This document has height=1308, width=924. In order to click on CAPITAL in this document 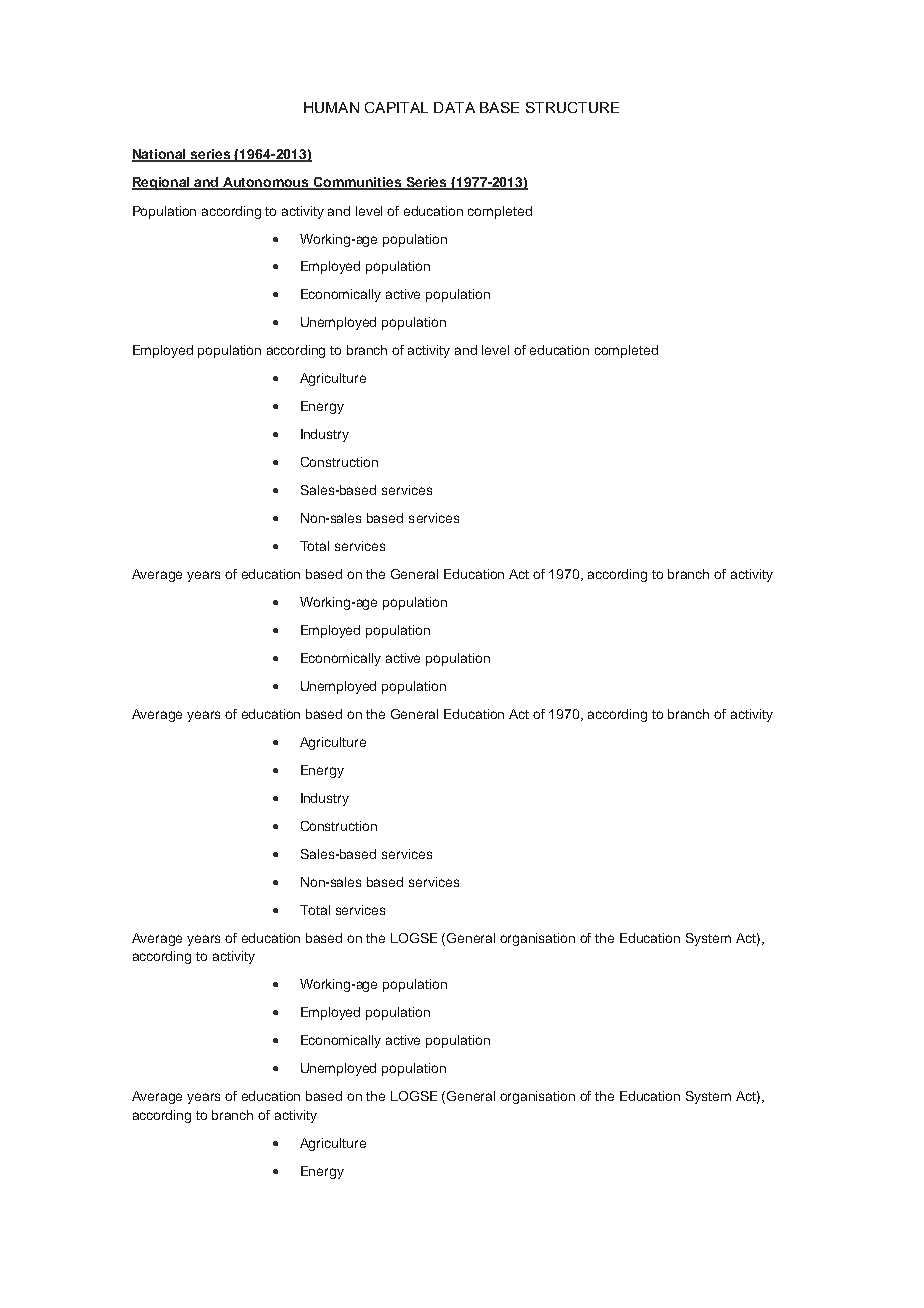, I will do `click(396, 107)`.
